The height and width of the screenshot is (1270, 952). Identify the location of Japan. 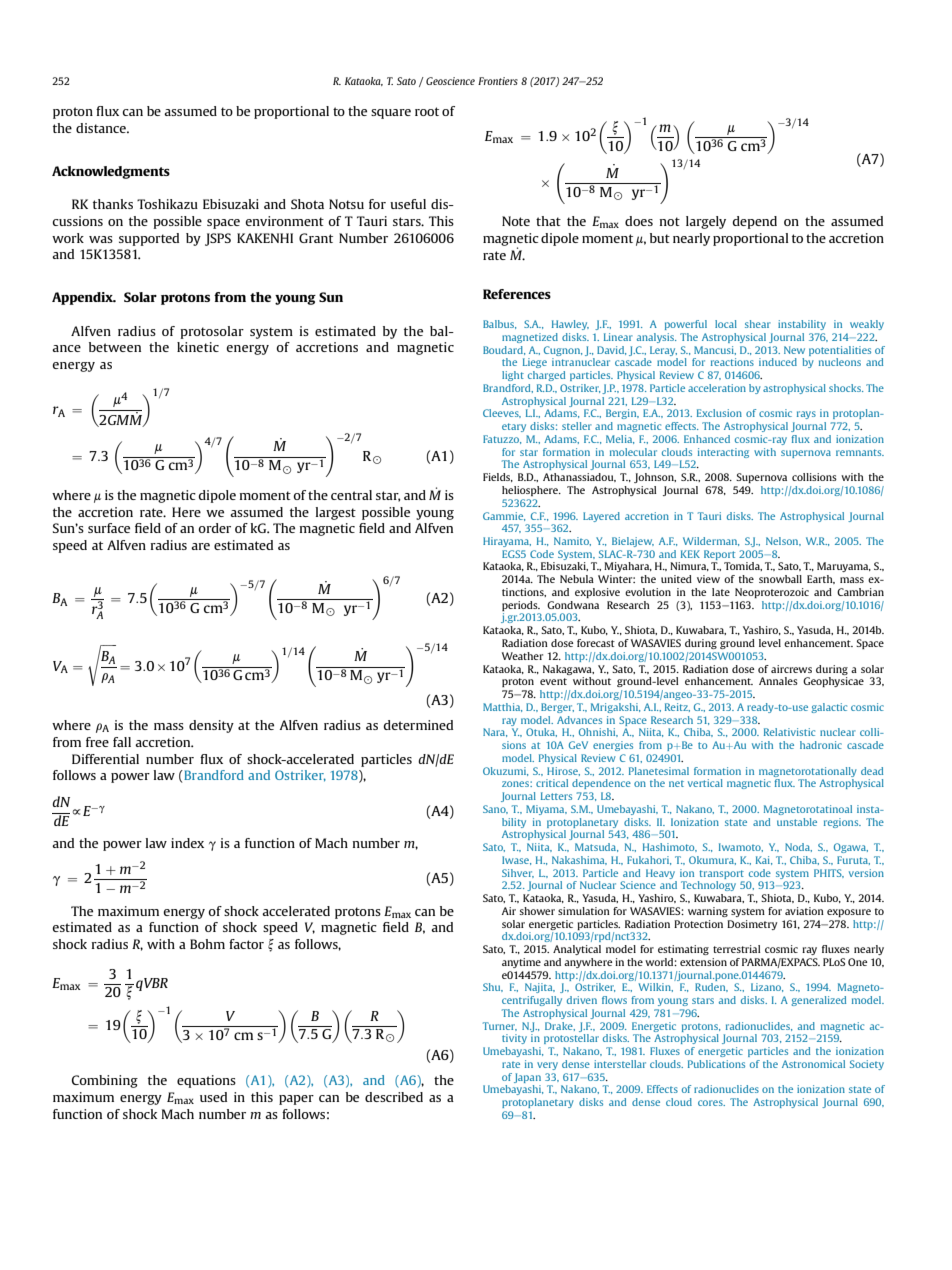
(527, 1078).
